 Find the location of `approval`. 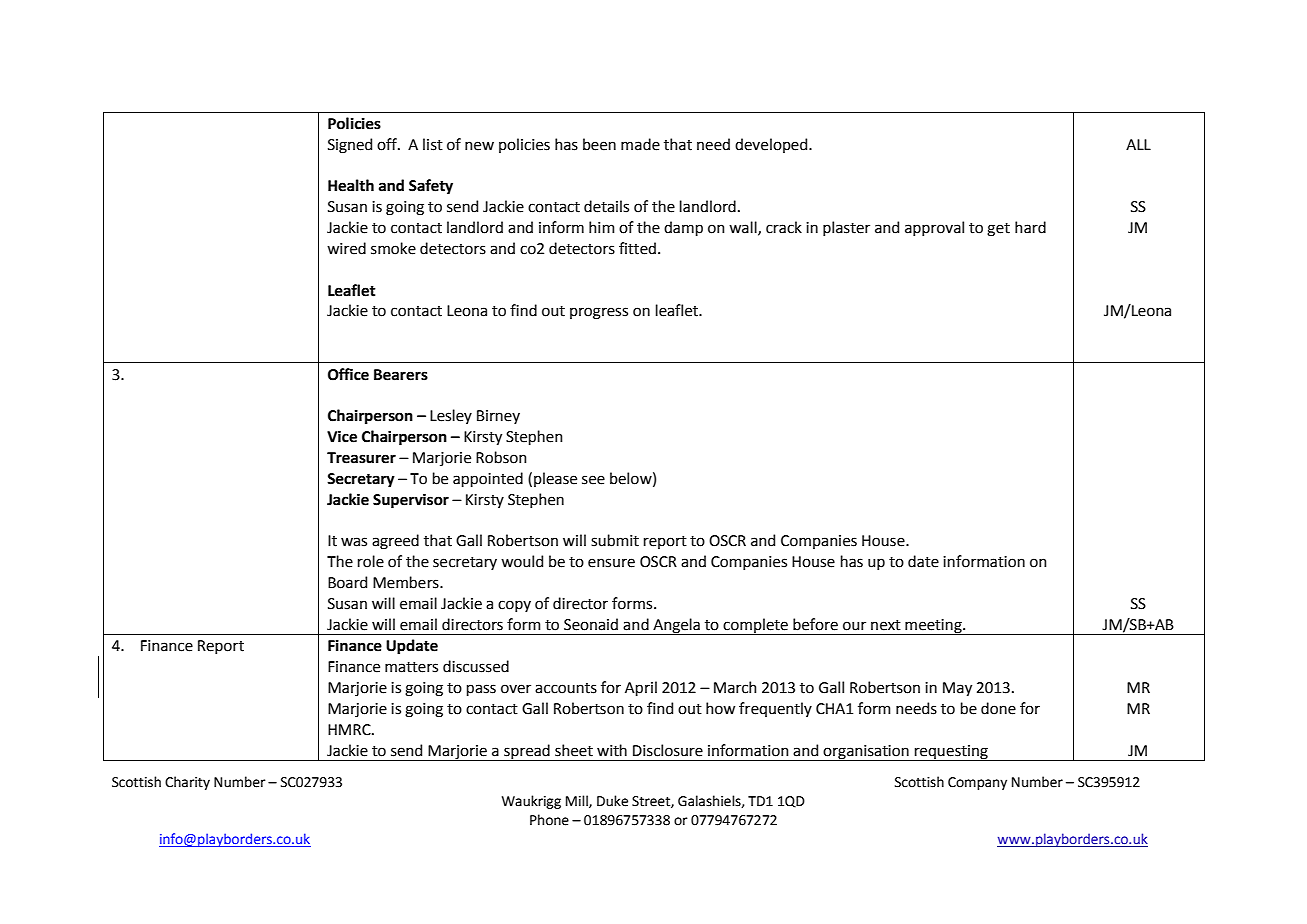

approval is located at coordinates (934, 228).
